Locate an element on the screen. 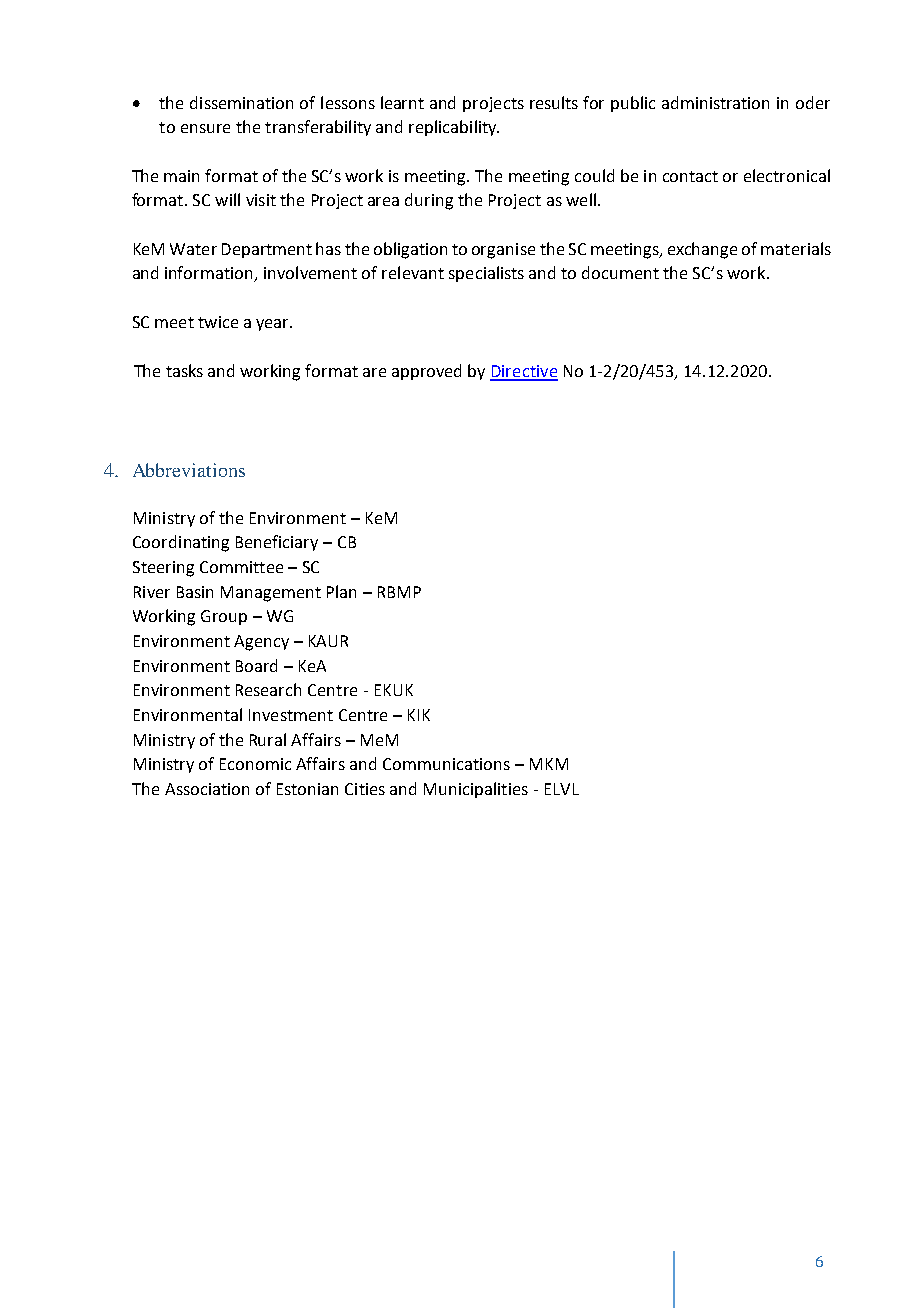 The width and height of the screenshot is (924, 1308). exchange is located at coordinates (702, 250).
